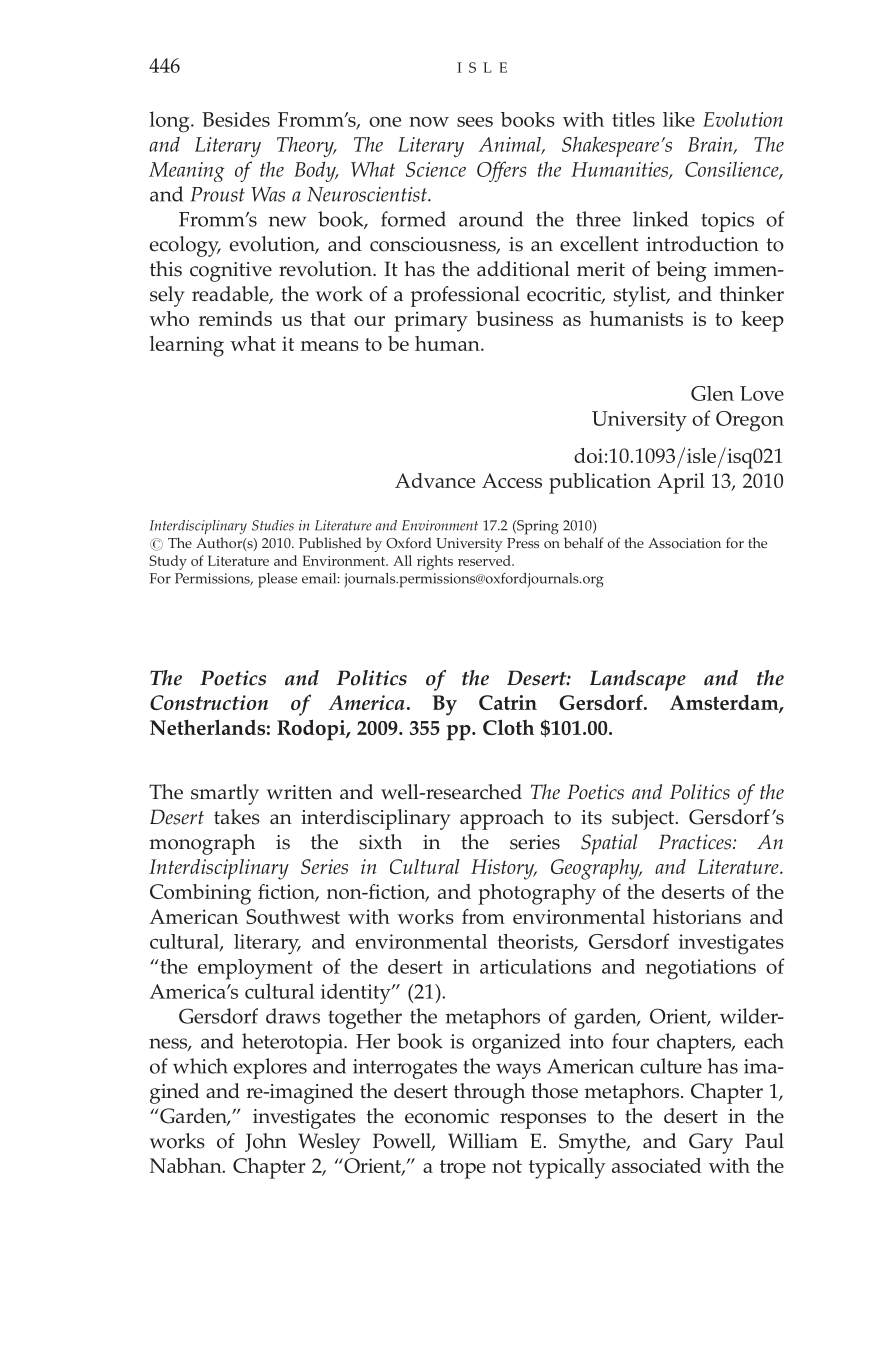 This screenshot has width=896, height=1345. I want to click on Besides, so click(236, 119).
